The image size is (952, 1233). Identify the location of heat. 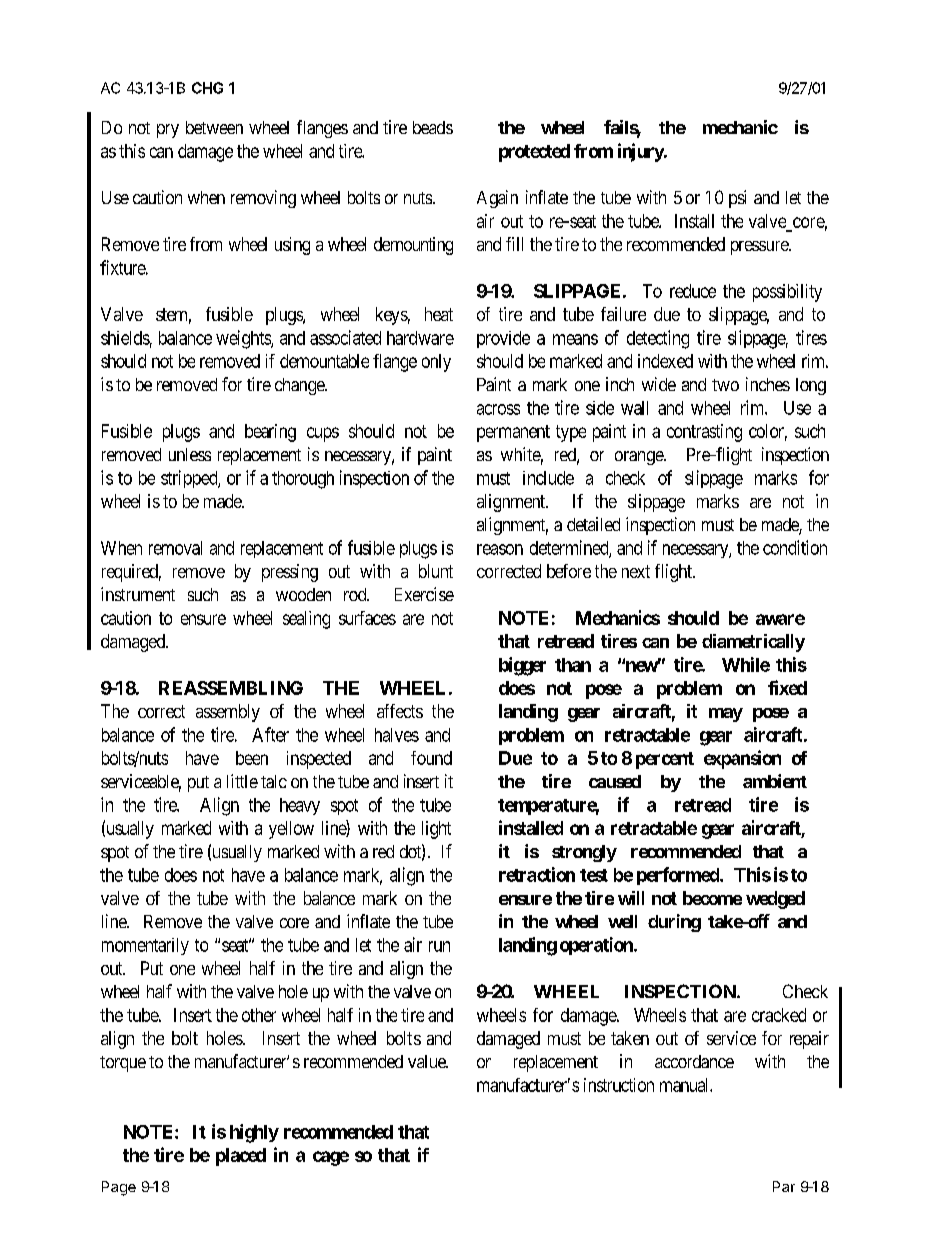
(439, 314).
